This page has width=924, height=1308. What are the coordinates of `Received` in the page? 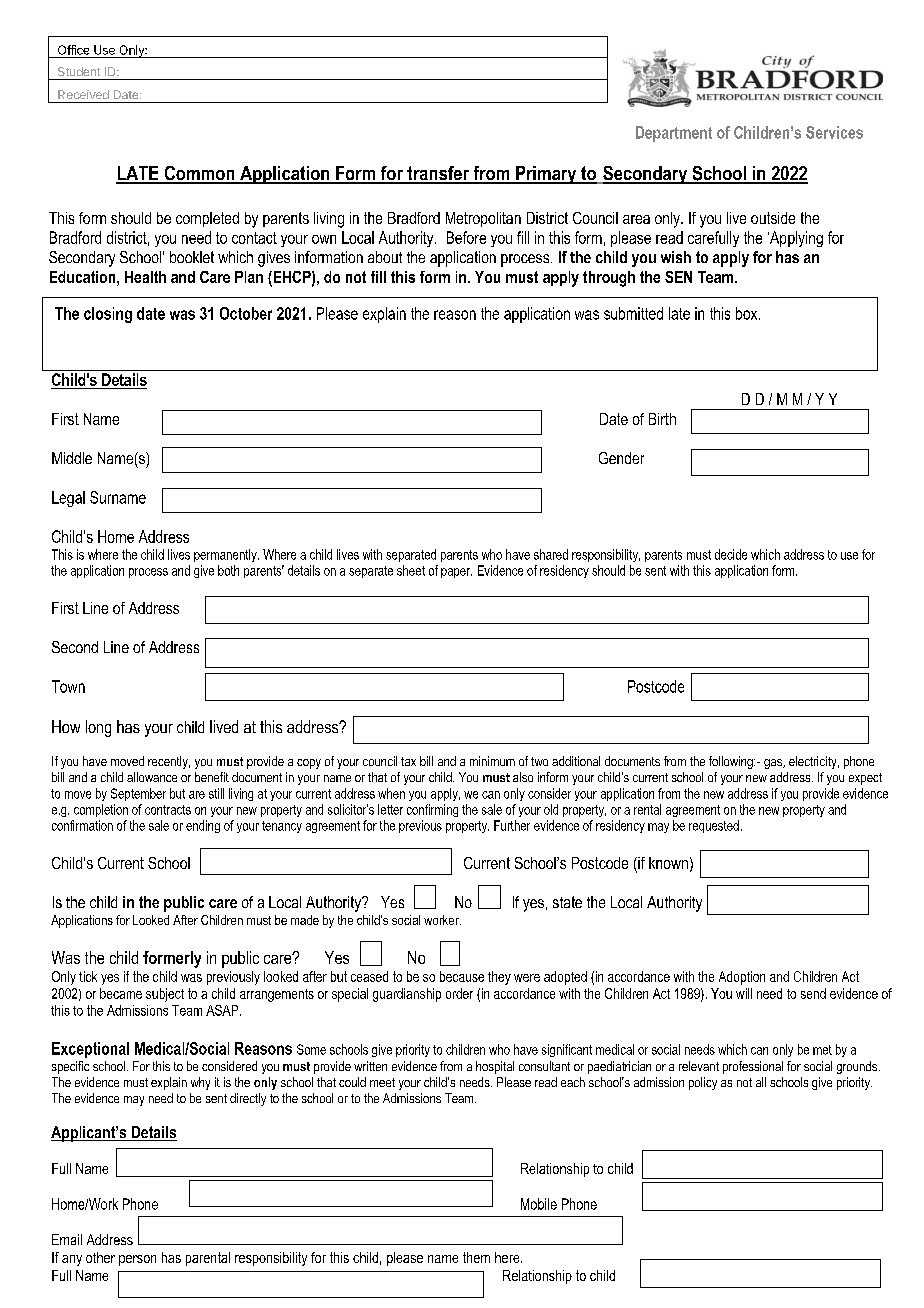 It's located at (83, 94).
